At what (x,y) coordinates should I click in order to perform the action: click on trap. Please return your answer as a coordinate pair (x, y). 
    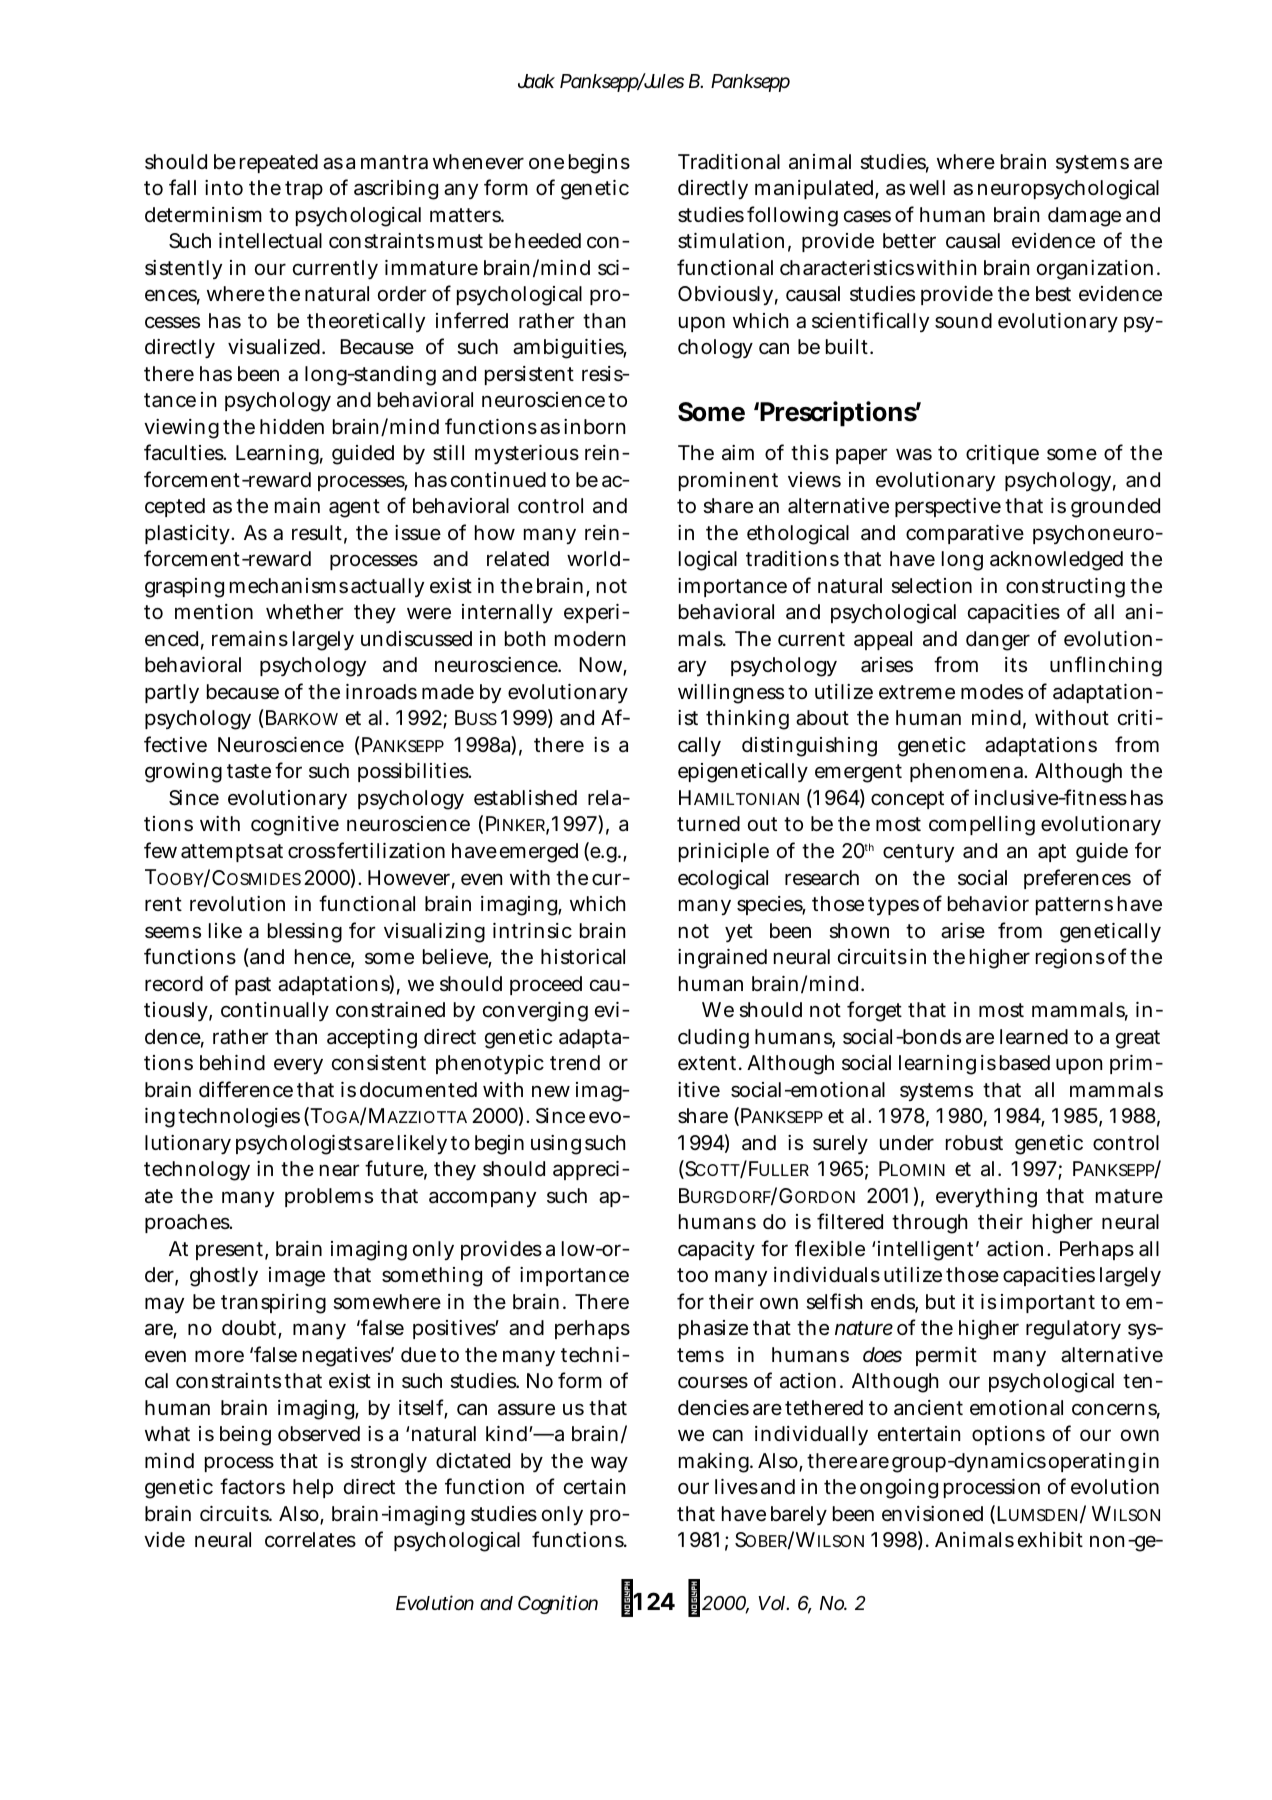
    Looking at the image, I should click on (304, 190).
